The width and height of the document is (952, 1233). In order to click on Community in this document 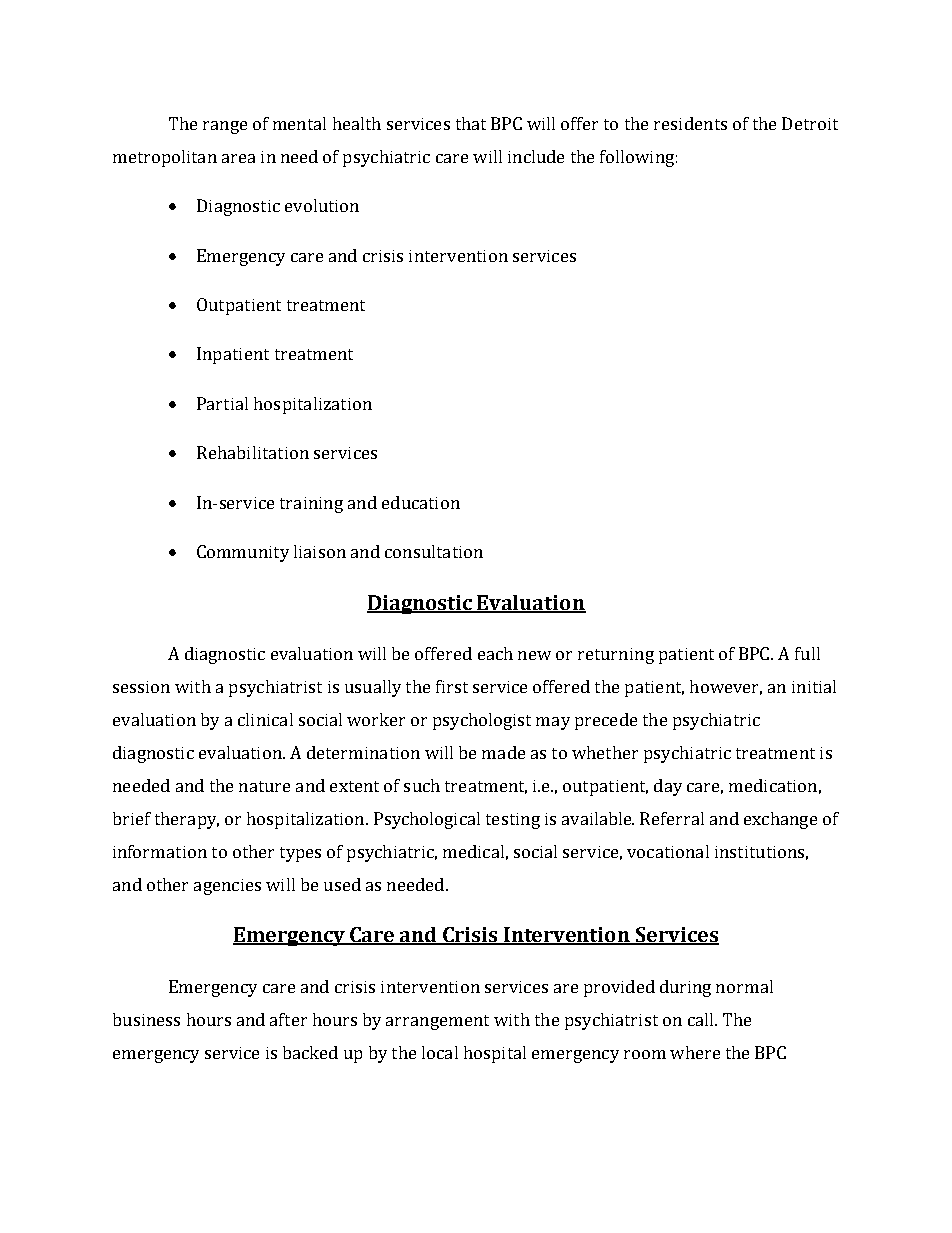, I will do `click(243, 553)`.
